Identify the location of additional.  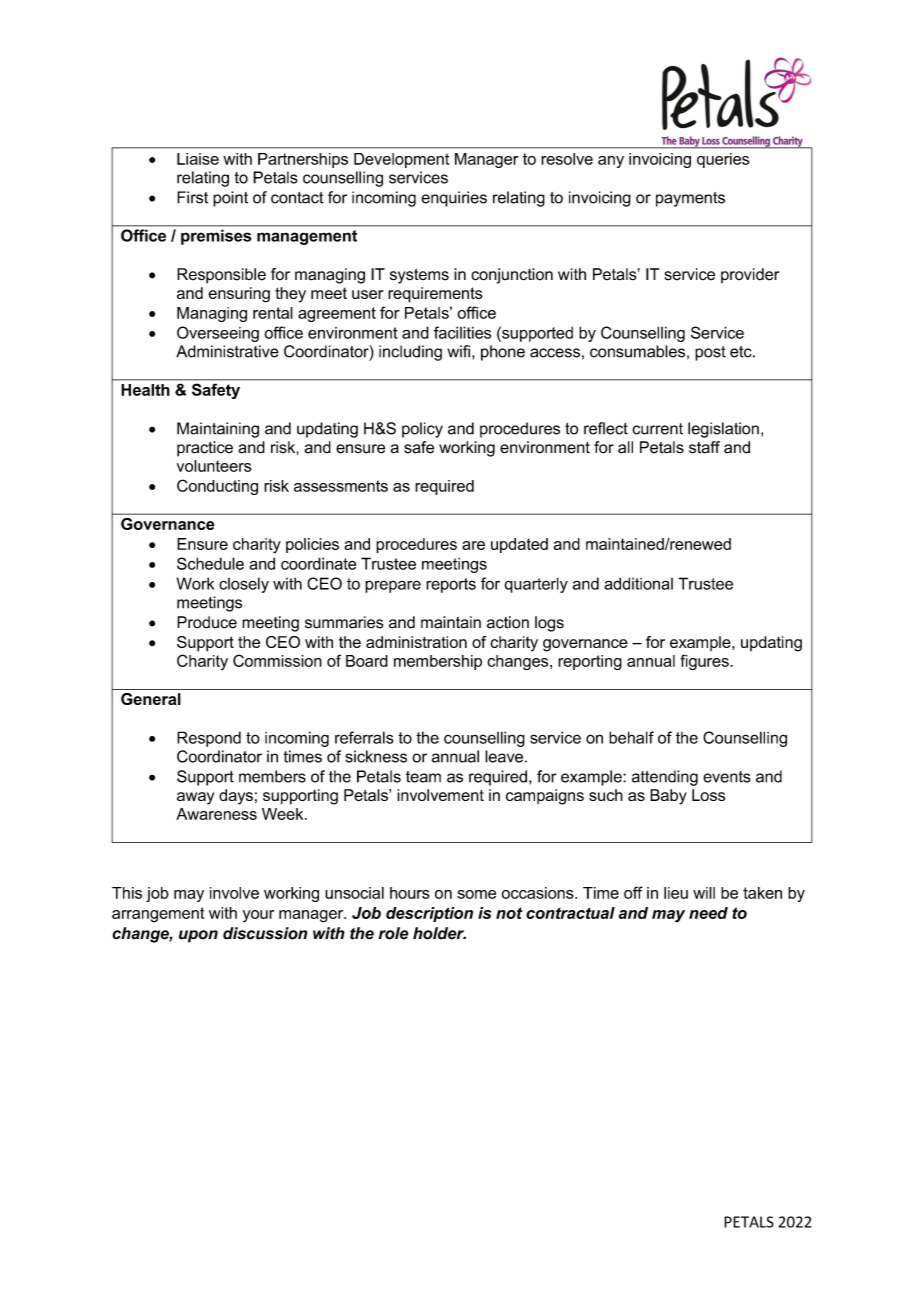
(638, 583).
